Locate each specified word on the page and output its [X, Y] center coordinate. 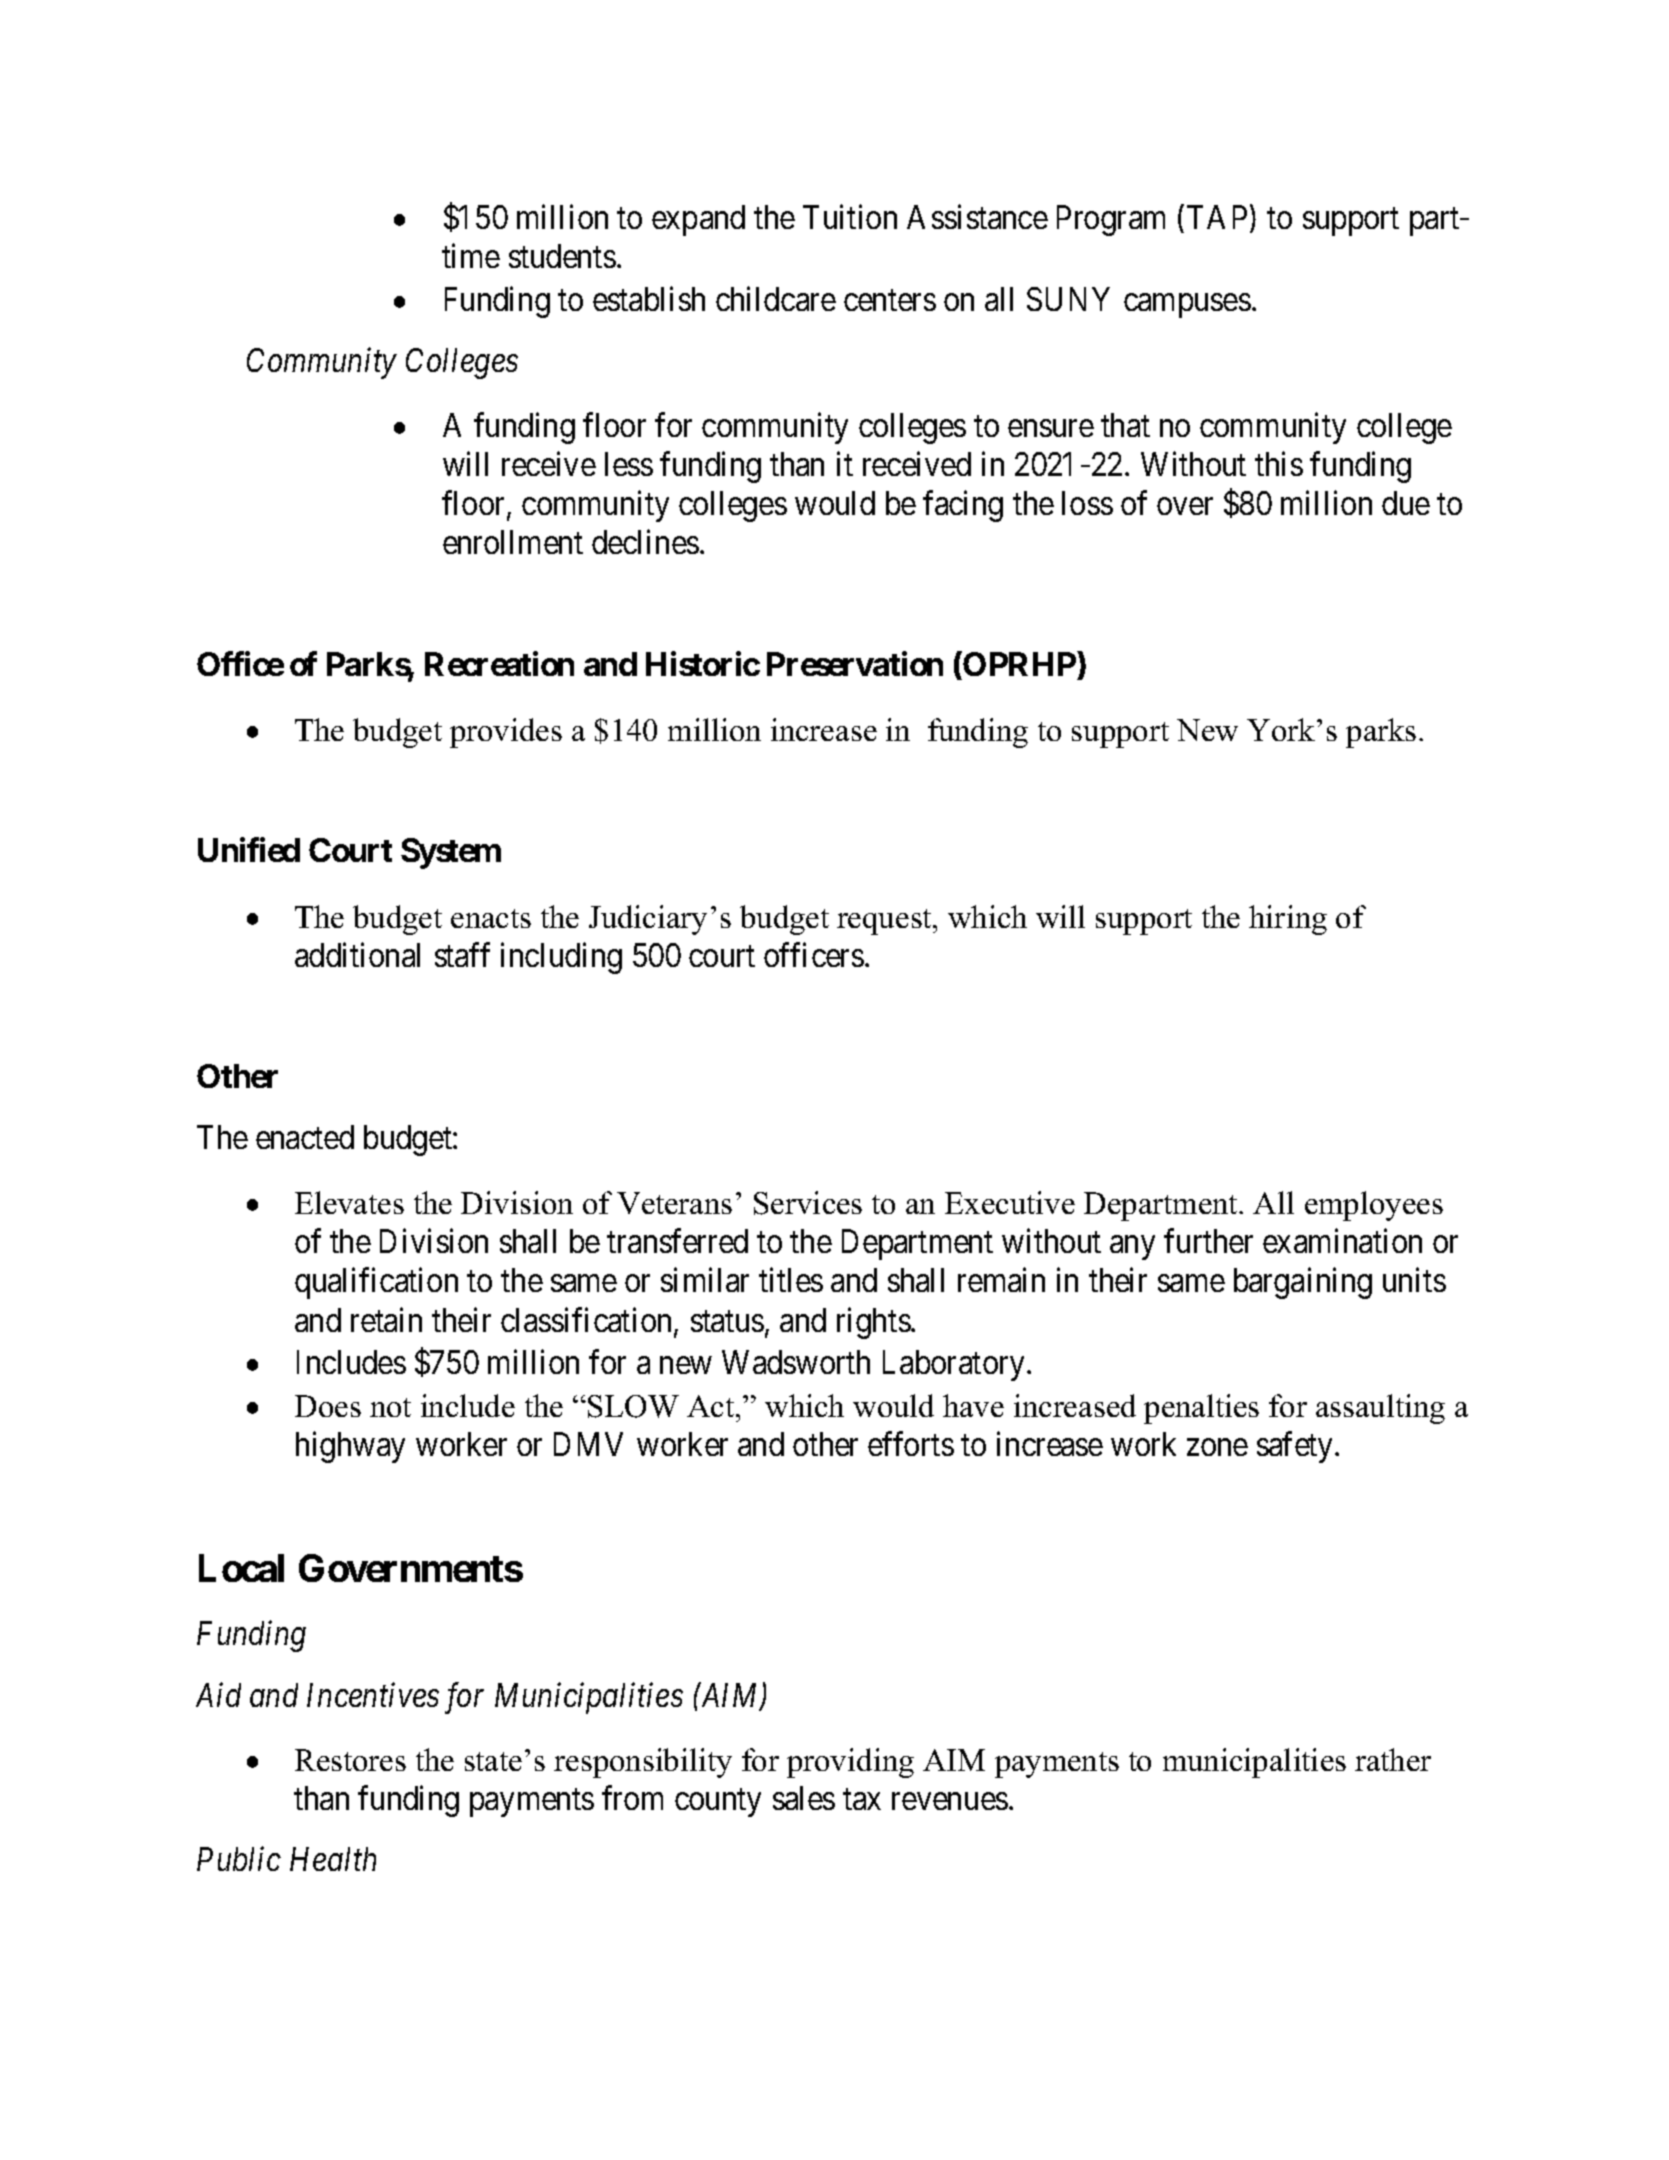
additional [357, 954]
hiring [1288, 920]
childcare [776, 299]
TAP [1219, 218]
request [886, 922]
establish [649, 299]
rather [1393, 1759]
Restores [350, 1760]
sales [804, 1798]
